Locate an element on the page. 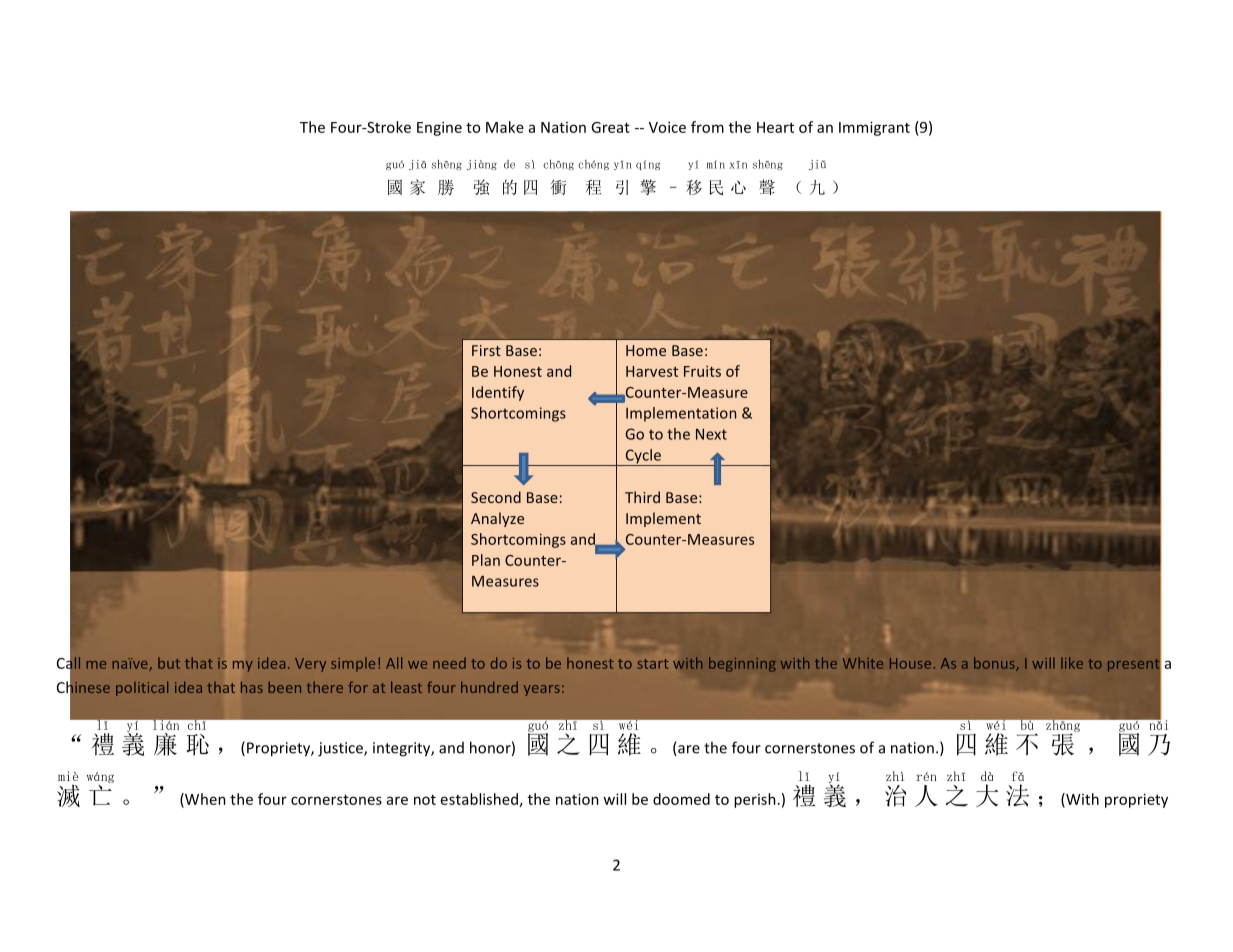 The height and width of the page is (952, 1233). Great is located at coordinates (610, 127).
